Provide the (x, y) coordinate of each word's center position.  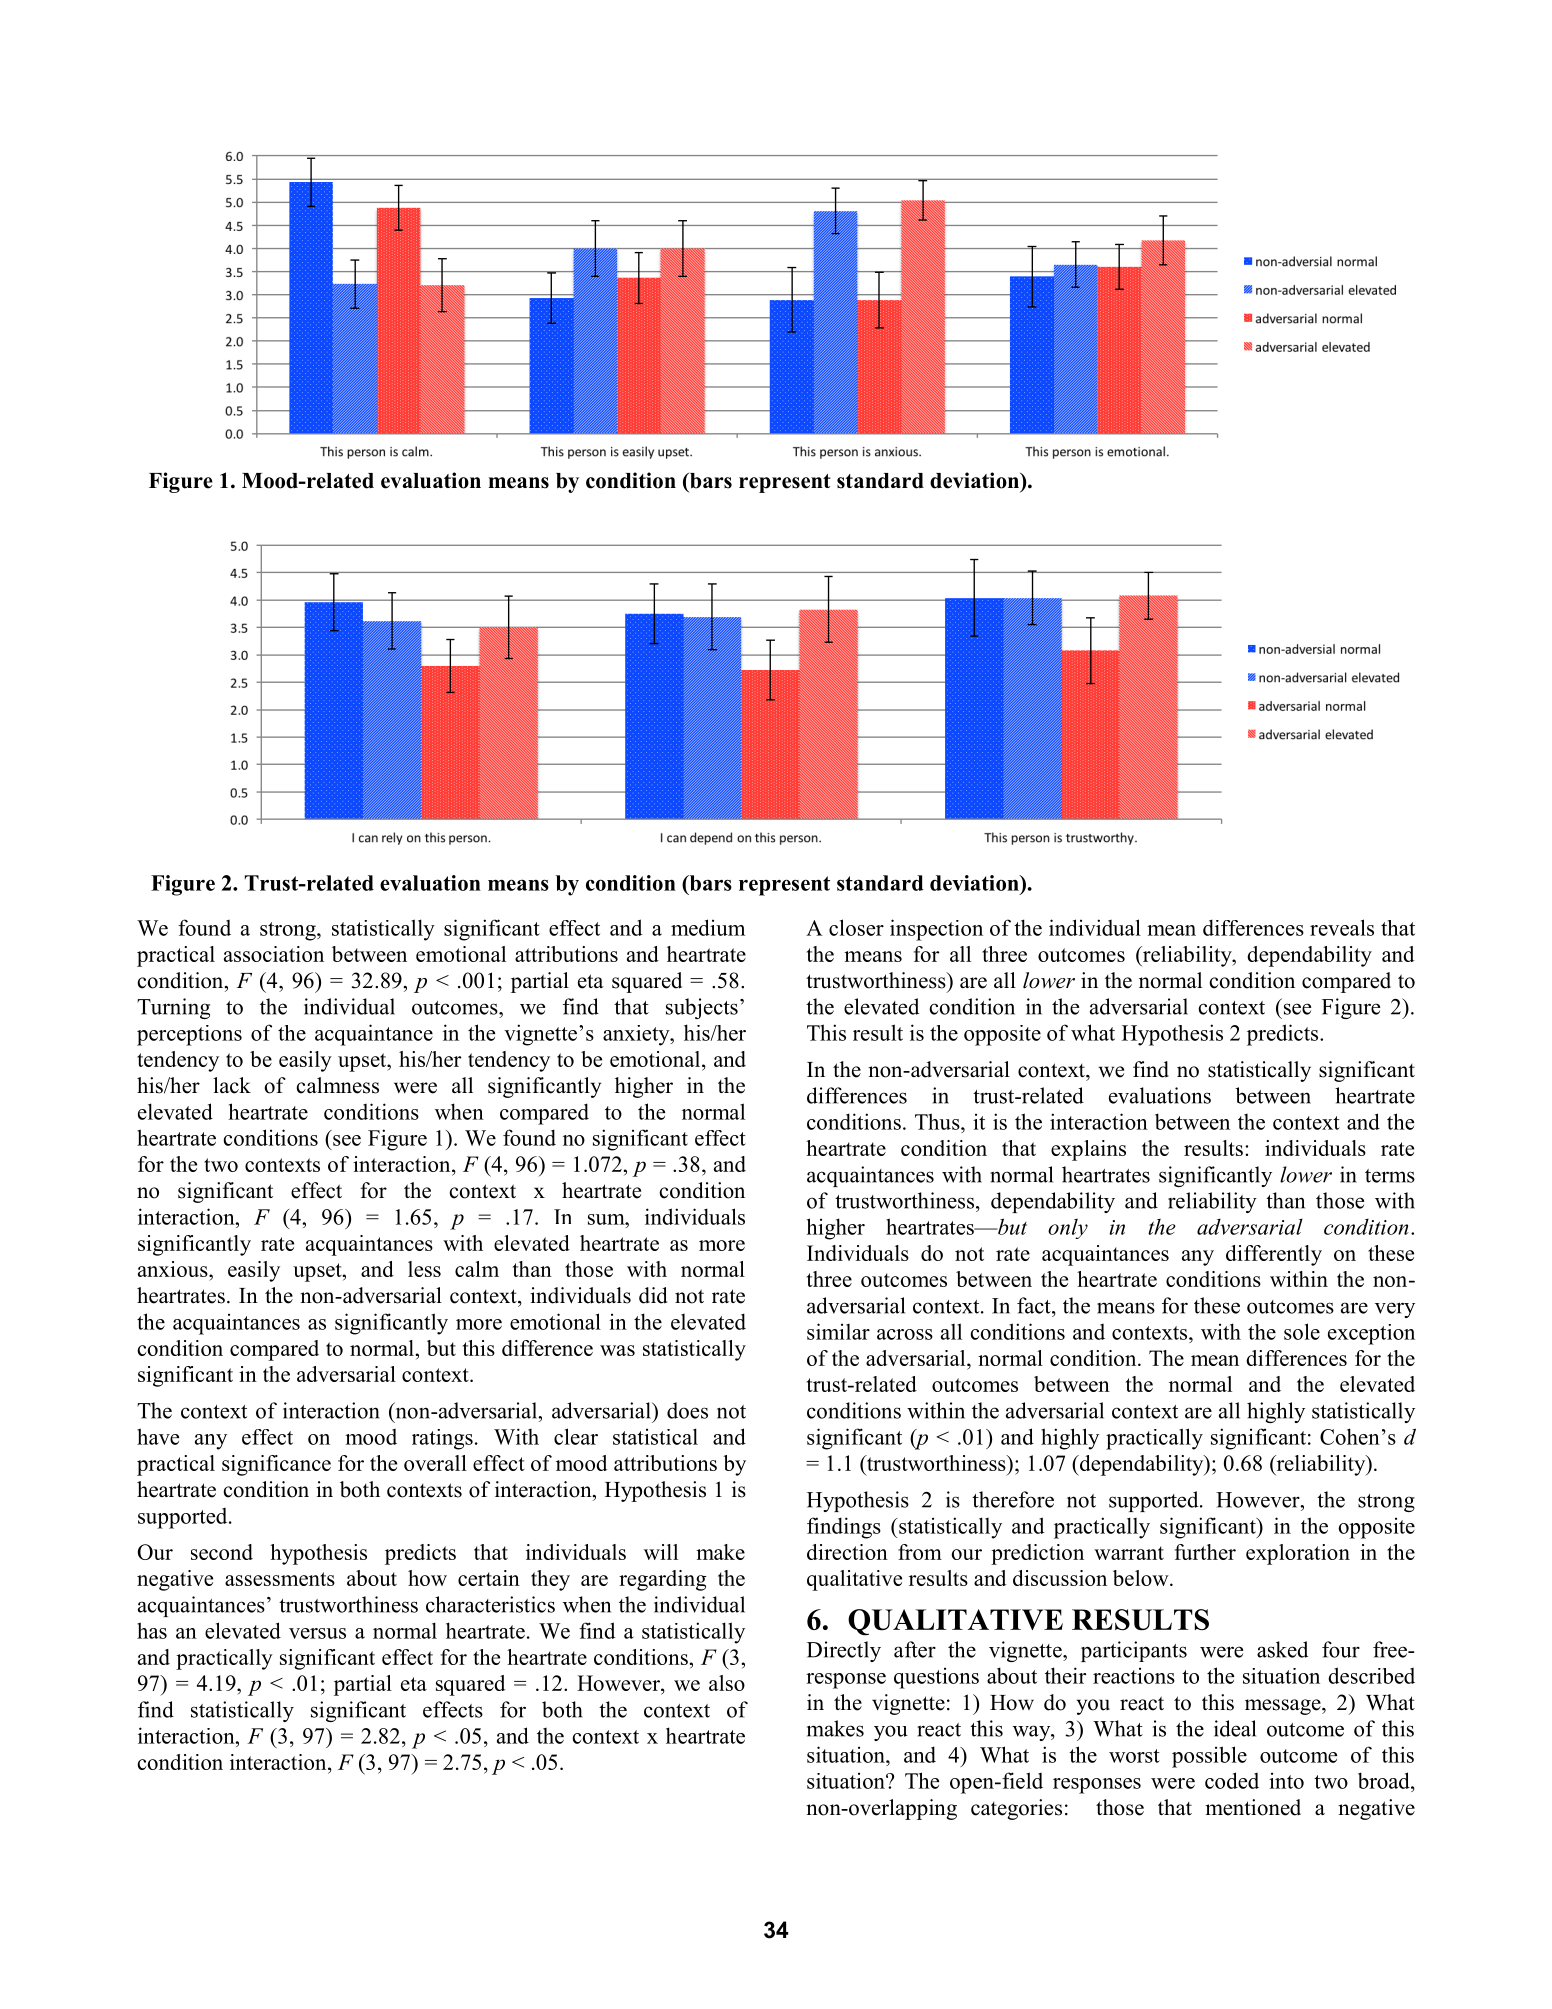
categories (1016, 1809)
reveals (1342, 927)
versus (317, 1633)
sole (1302, 1331)
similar (838, 1331)
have (158, 1436)
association (274, 954)
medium (708, 927)
